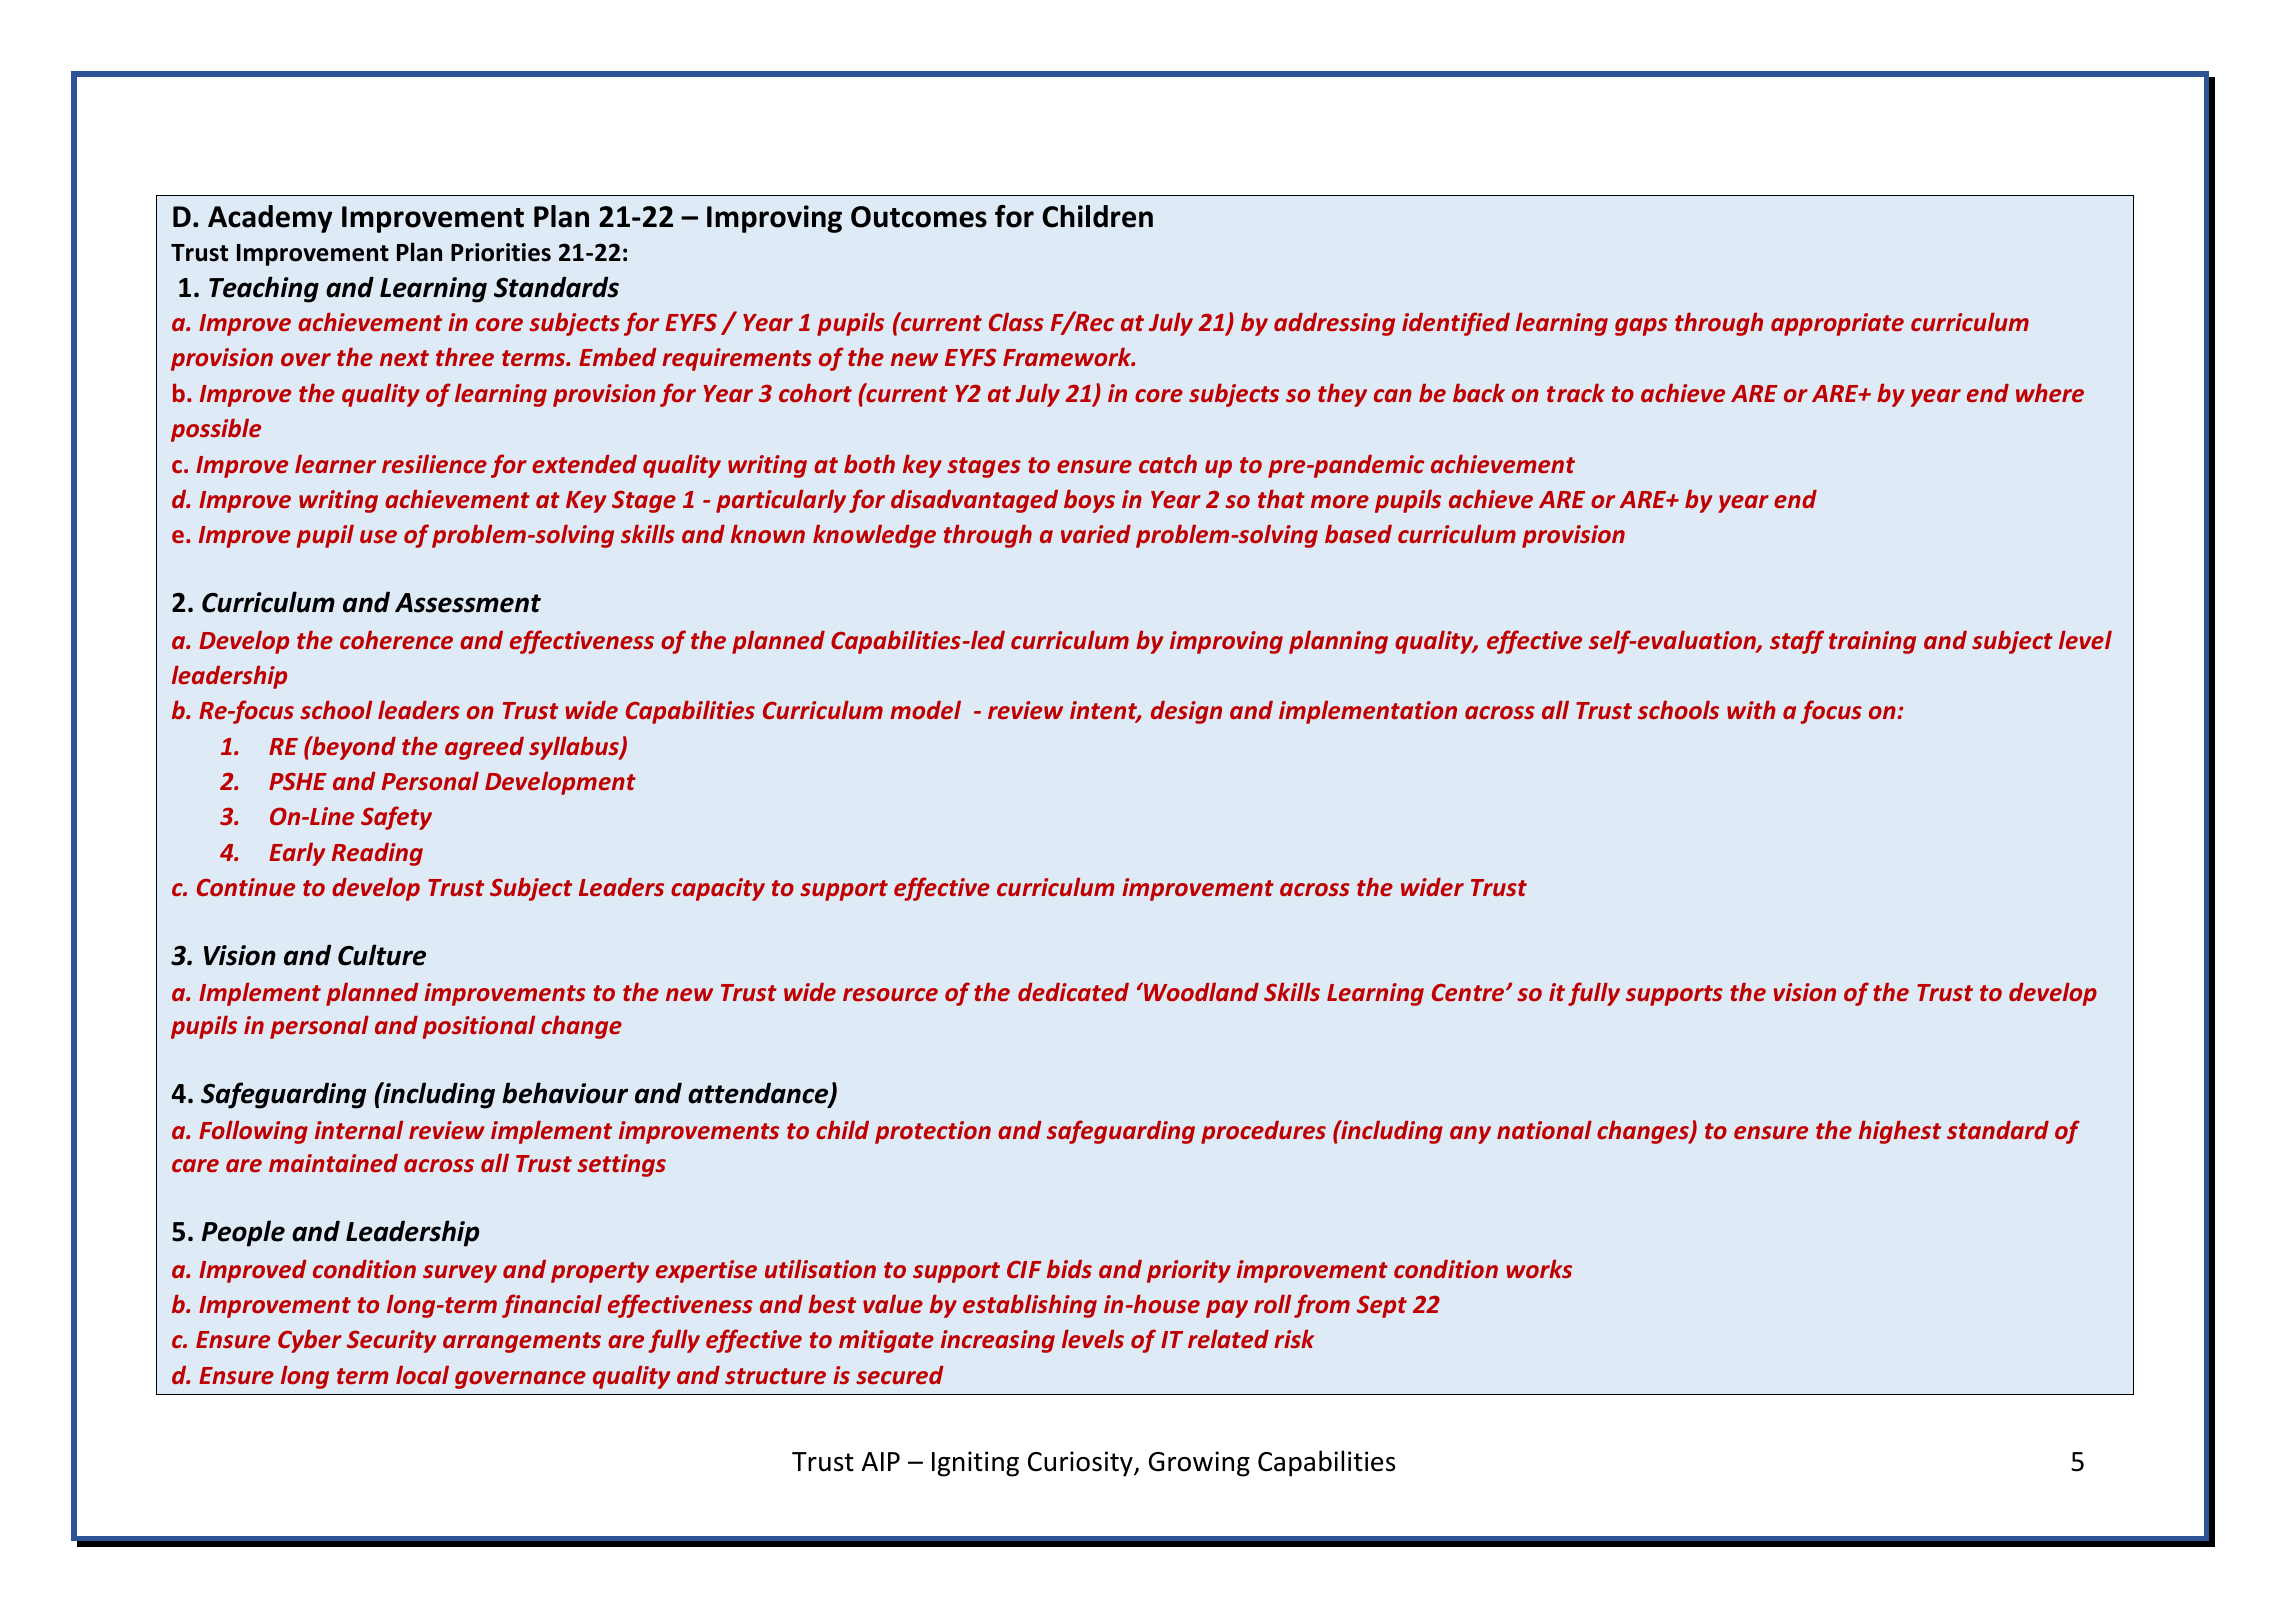  Describe the element at coordinates (1186, 712) in the screenshot. I see `design` at that location.
